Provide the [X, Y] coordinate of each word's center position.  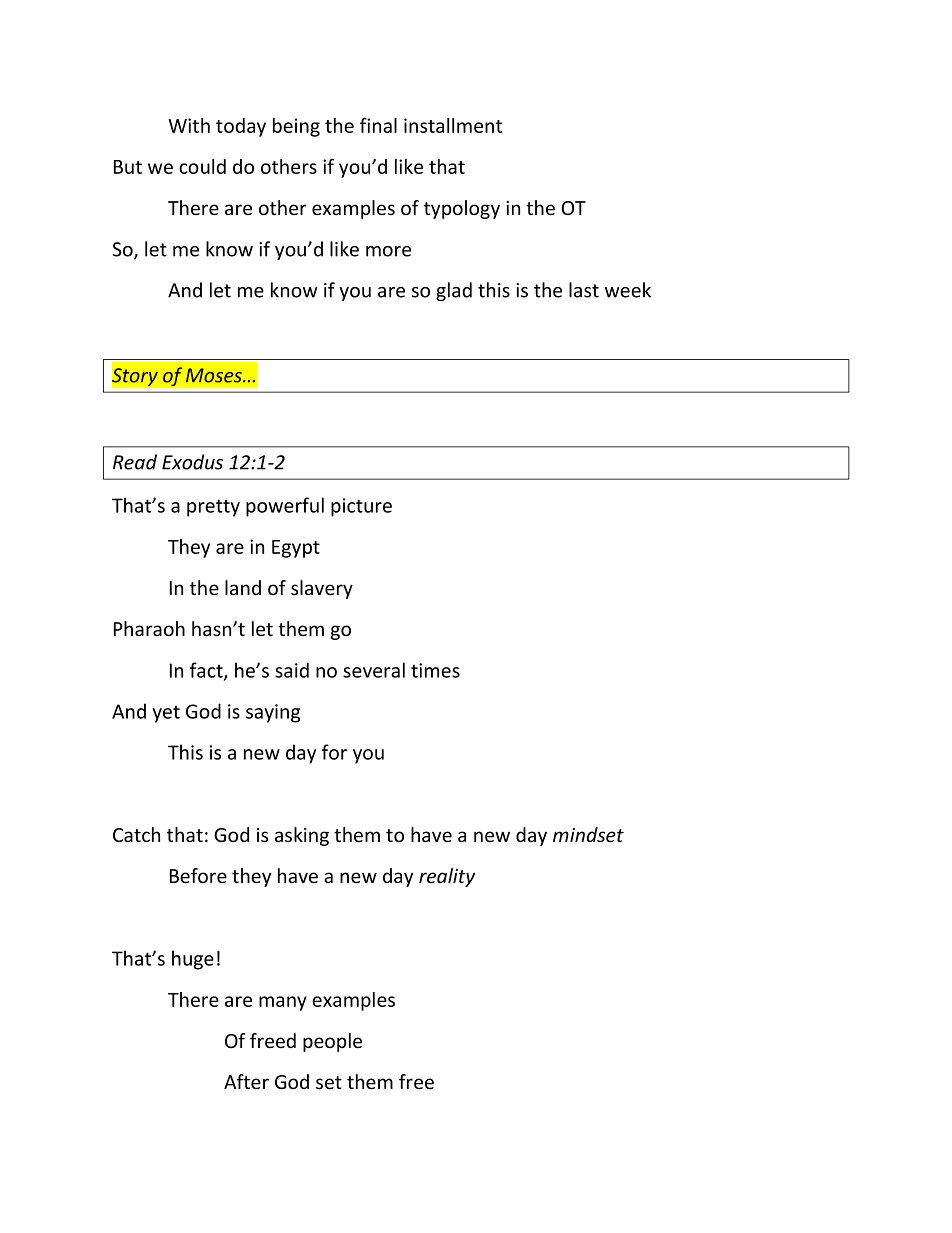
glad [454, 291]
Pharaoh [149, 629]
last [584, 290]
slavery [322, 589]
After [246, 1082]
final [378, 125]
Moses [215, 375]
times [435, 670]
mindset [588, 835]
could [202, 166]
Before [198, 876]
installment [453, 125]
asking [302, 836]
